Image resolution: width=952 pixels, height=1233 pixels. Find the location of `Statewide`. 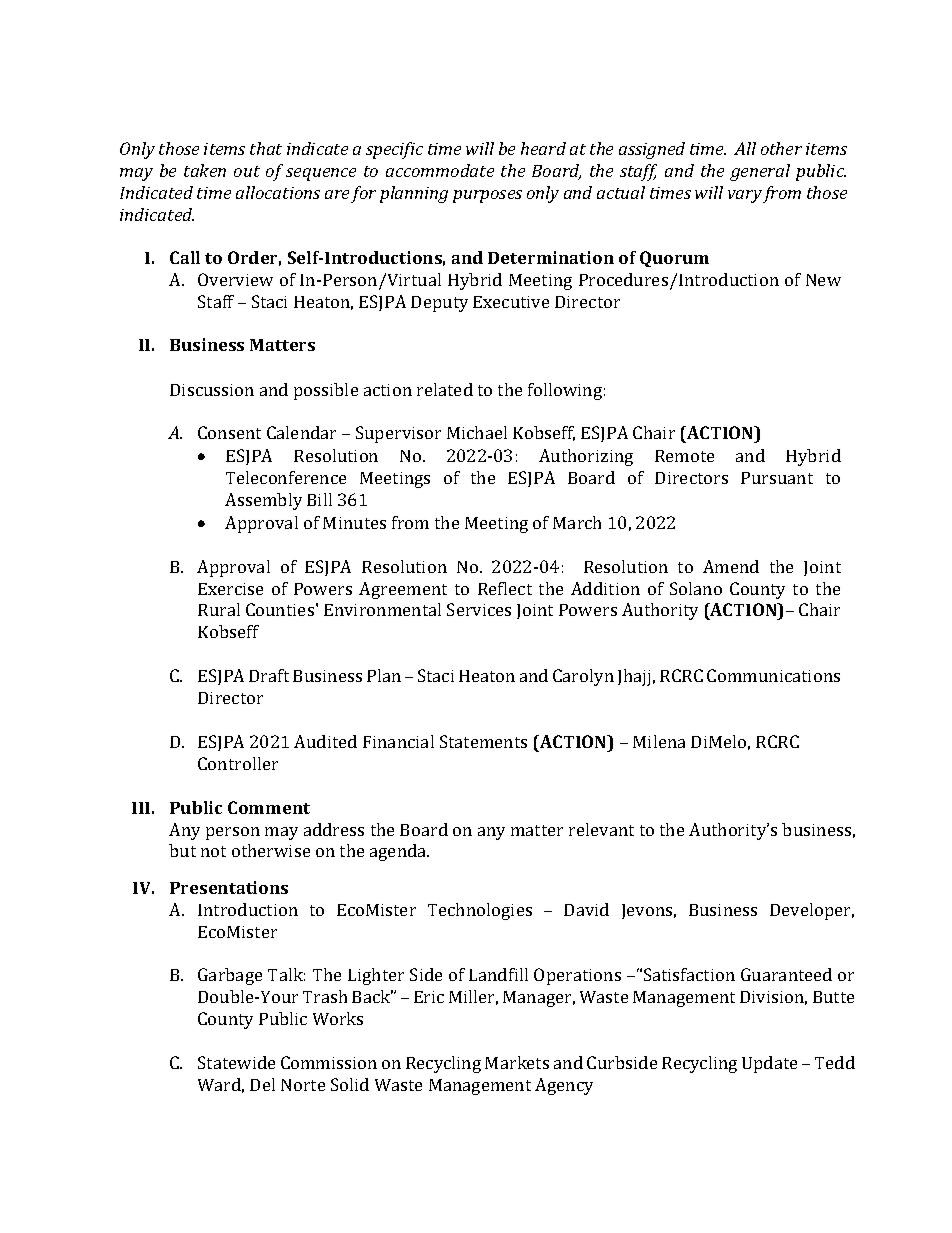

Statewide is located at coordinates (236, 1062).
